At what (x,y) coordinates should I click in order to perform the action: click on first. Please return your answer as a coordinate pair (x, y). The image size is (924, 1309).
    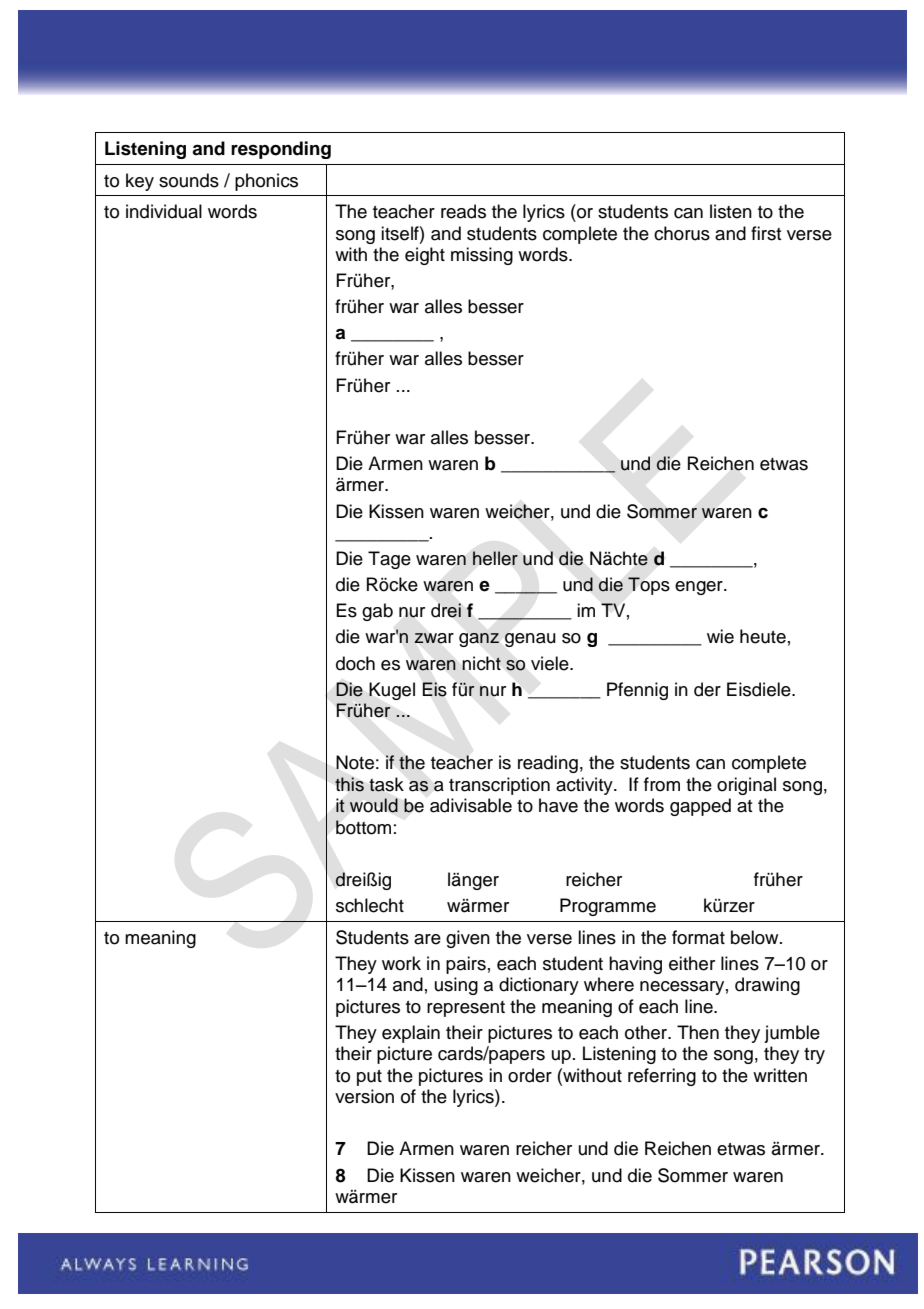
    Looking at the image, I should click on (766, 233).
